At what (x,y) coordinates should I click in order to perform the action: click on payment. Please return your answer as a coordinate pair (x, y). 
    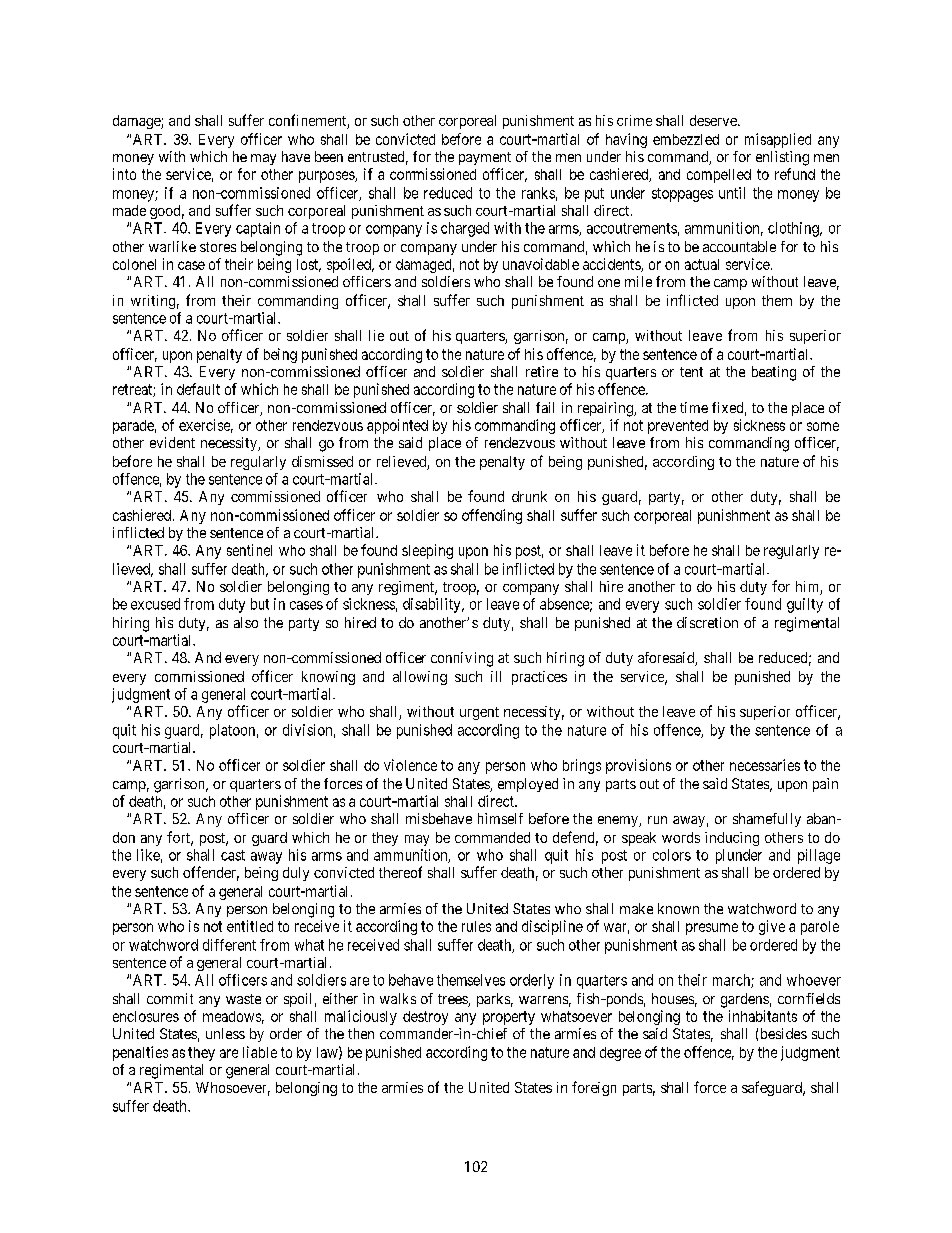
    Looking at the image, I should click on (485, 158).
